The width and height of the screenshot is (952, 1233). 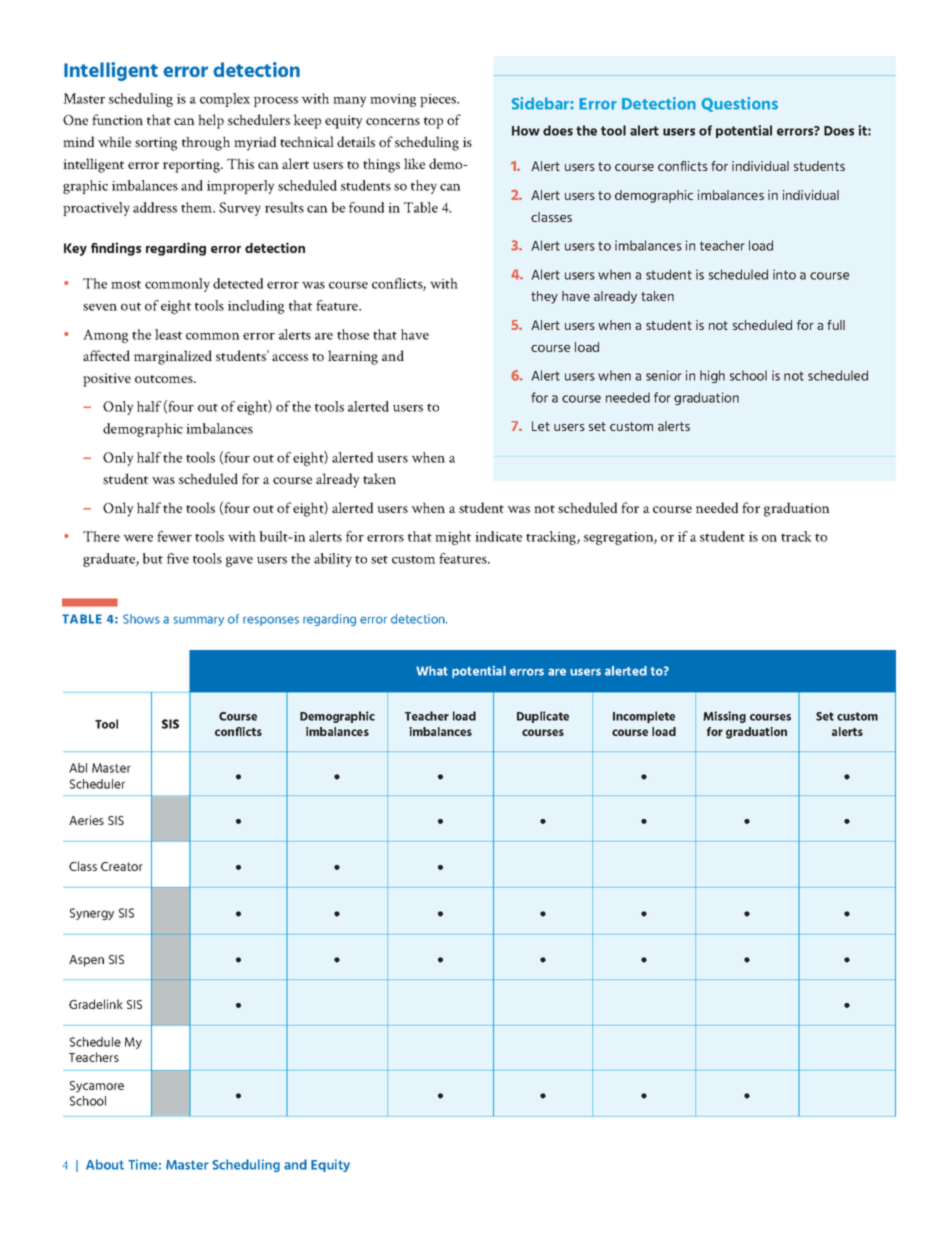 What do you see at coordinates (156, 144) in the screenshot?
I see `sorting` at bounding box center [156, 144].
